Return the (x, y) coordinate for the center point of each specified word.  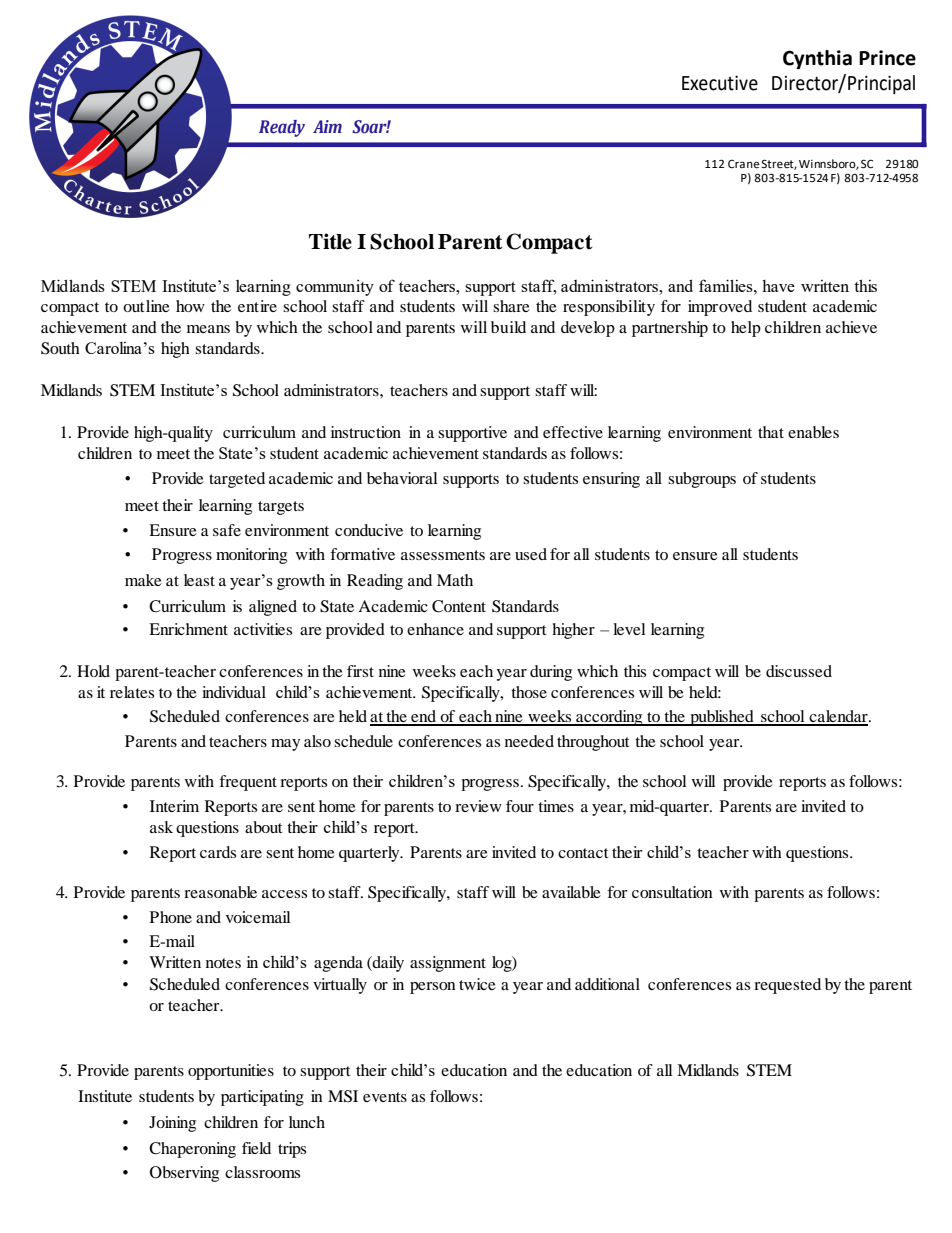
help (746, 329)
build (508, 327)
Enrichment (188, 629)
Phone (171, 917)
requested (787, 986)
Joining (172, 1124)
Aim (327, 126)
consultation (672, 892)
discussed (799, 671)
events (385, 1097)
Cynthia (817, 59)
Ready (282, 128)
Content (459, 606)
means (208, 329)
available (571, 892)
